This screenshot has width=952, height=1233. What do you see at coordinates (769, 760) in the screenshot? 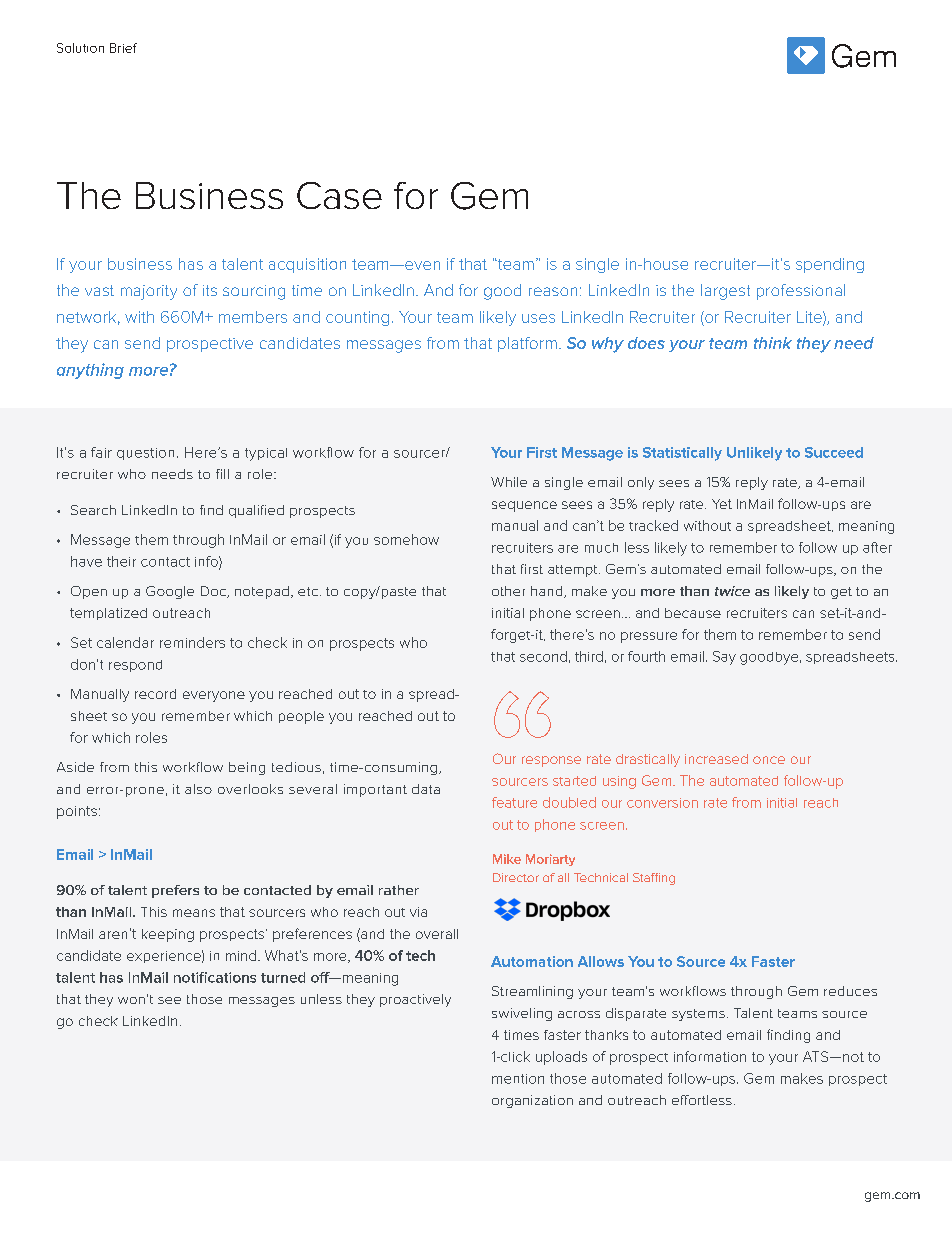
I see `once` at bounding box center [769, 760].
